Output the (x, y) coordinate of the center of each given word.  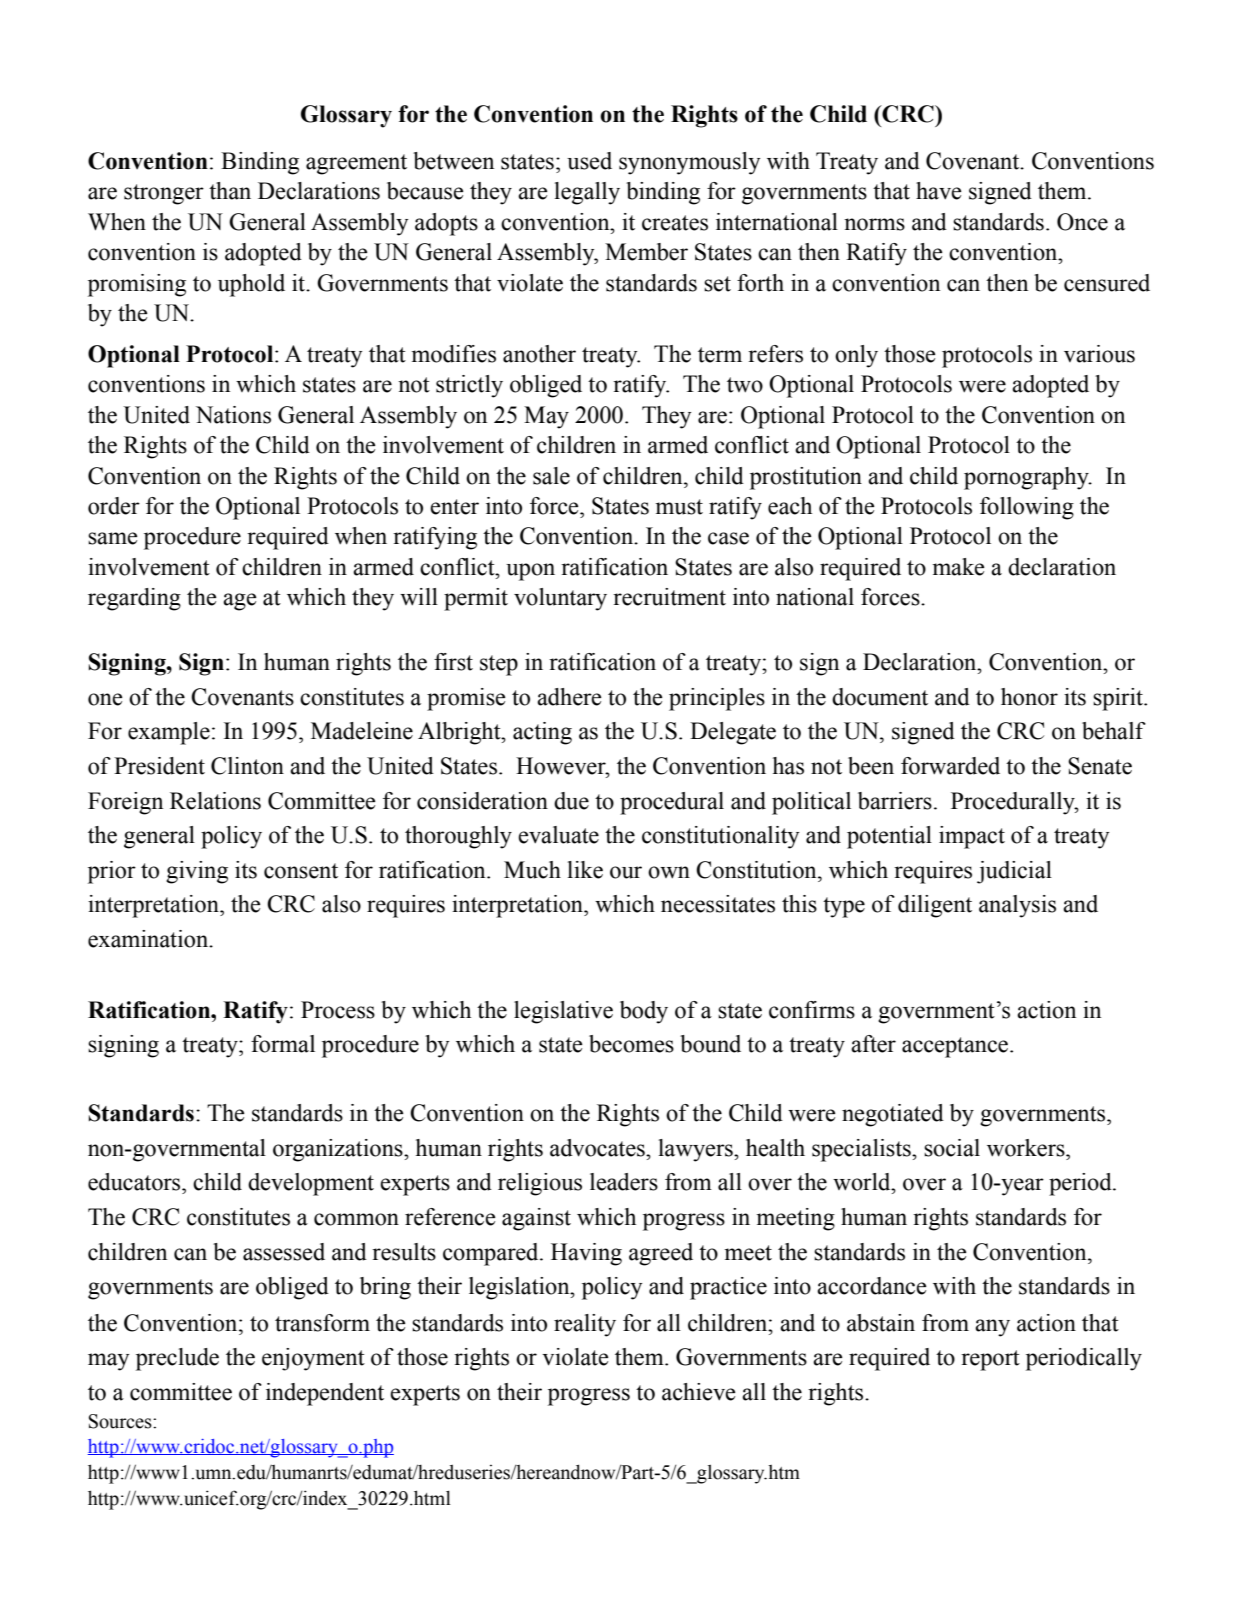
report (990, 1360)
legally (587, 193)
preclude (177, 1359)
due (571, 801)
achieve (699, 1392)
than (230, 191)
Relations (215, 801)
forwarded (950, 766)
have (939, 191)
